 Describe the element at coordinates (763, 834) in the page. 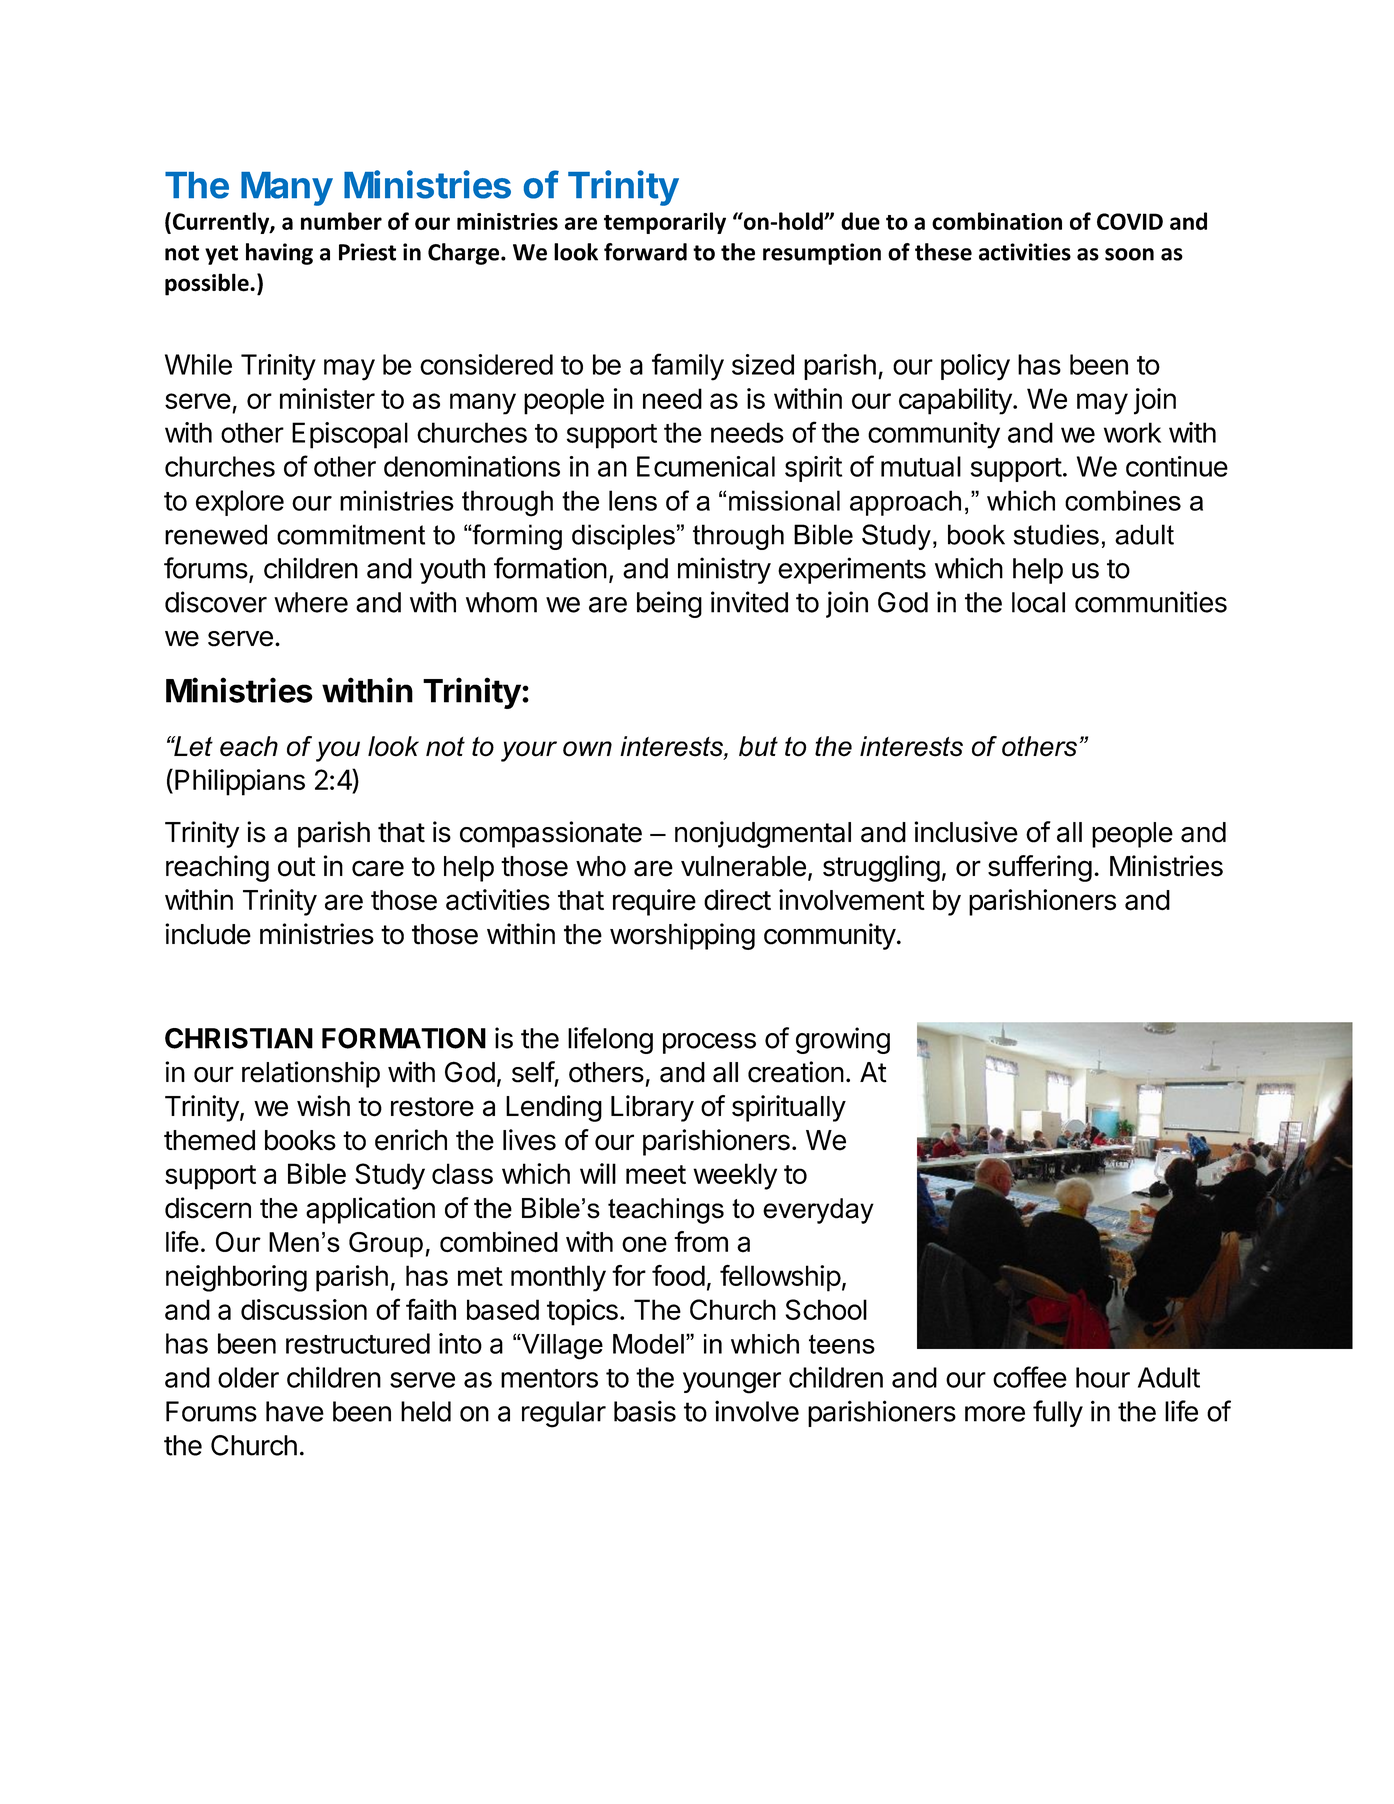

I see `nonjudgmental` at that location.
